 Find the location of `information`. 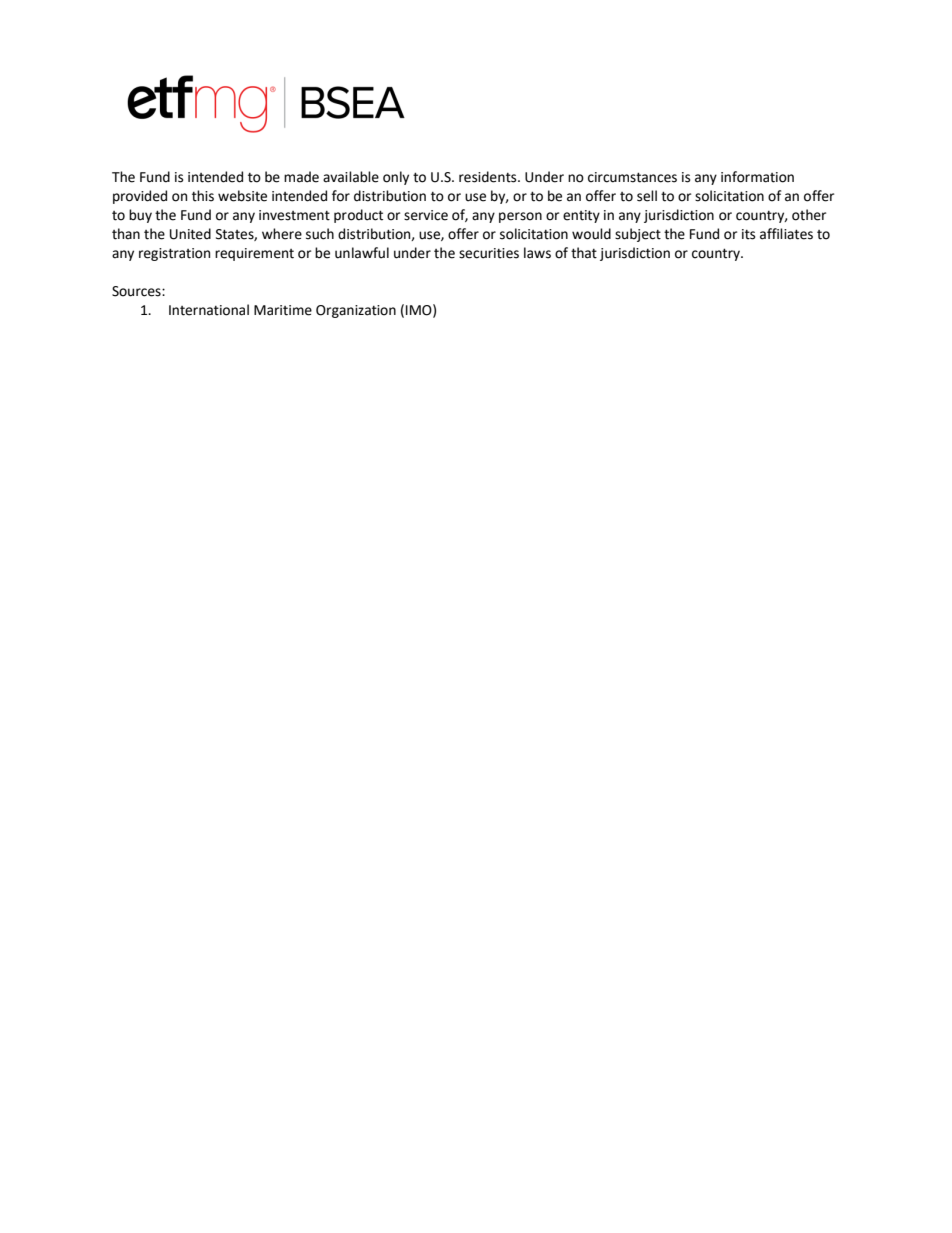

information is located at coordinates (757, 177).
